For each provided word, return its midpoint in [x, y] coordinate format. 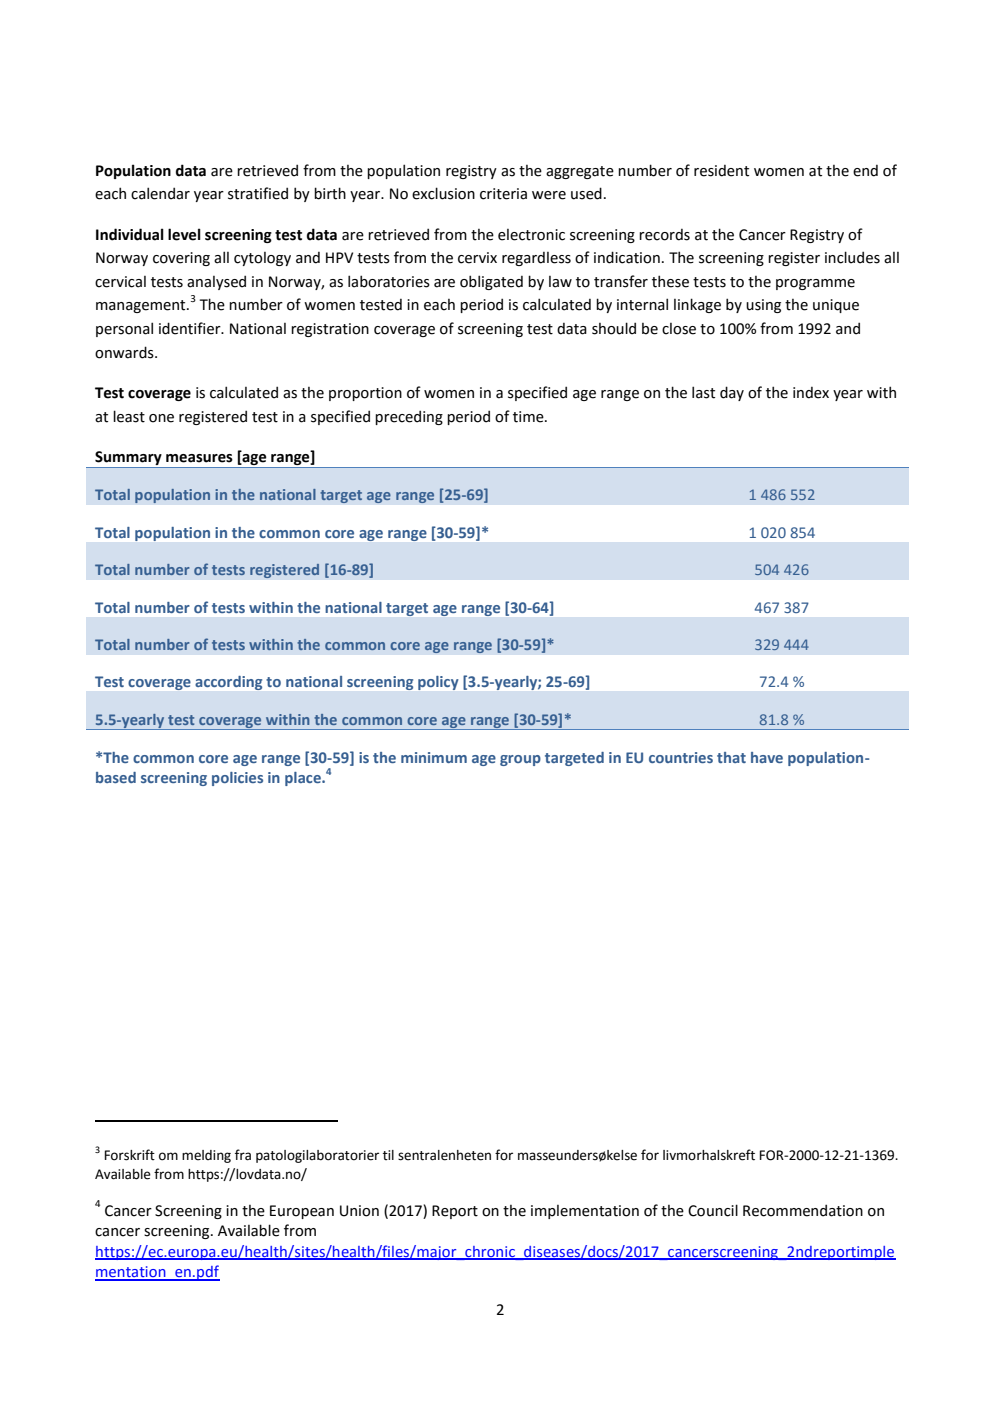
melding [206, 1156]
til [388, 1155]
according [228, 683]
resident [721, 171]
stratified [258, 193]
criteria [503, 194]
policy [438, 683]
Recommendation [803, 1210]
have [767, 757]
